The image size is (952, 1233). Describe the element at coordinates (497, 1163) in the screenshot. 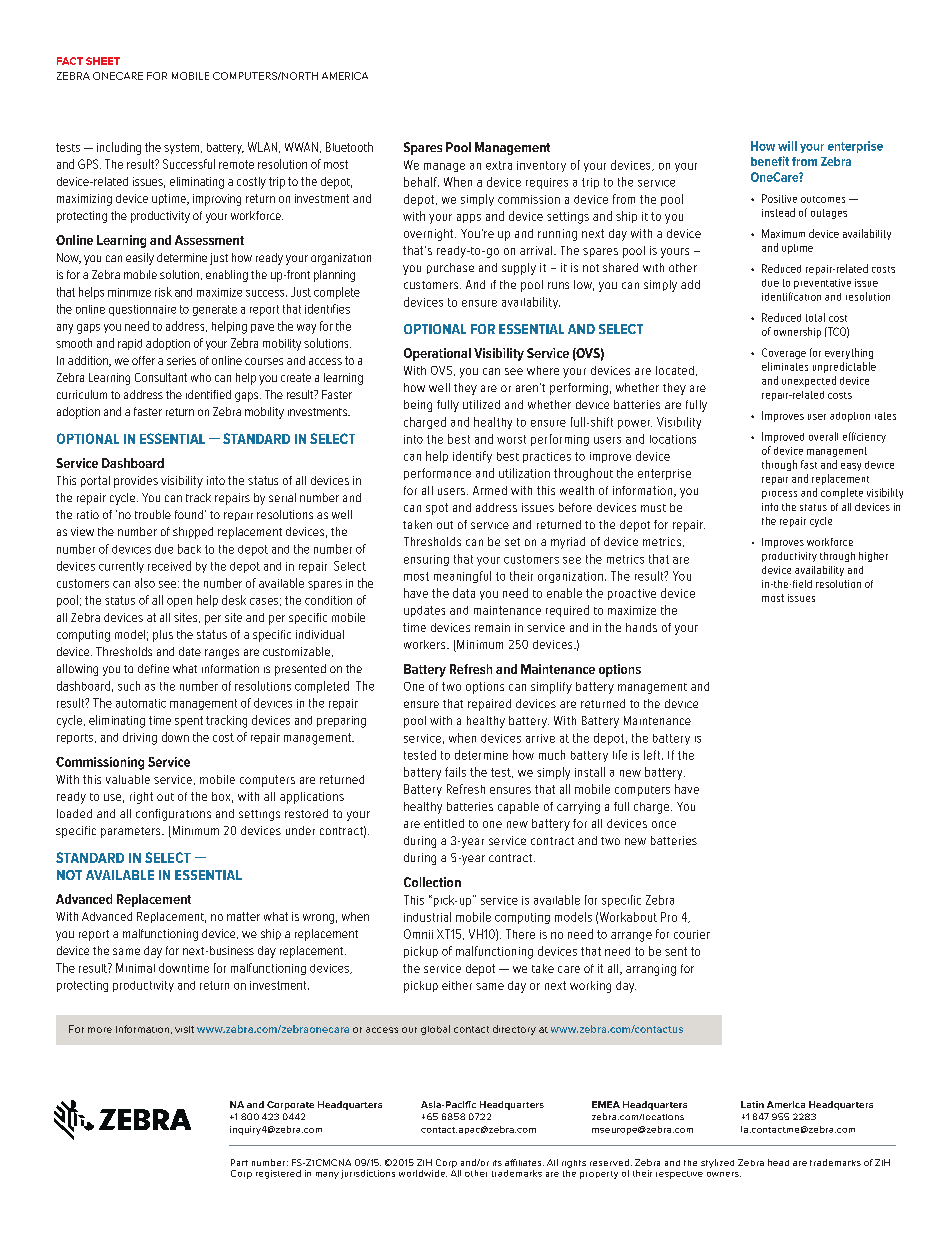

I see `its` at that location.
